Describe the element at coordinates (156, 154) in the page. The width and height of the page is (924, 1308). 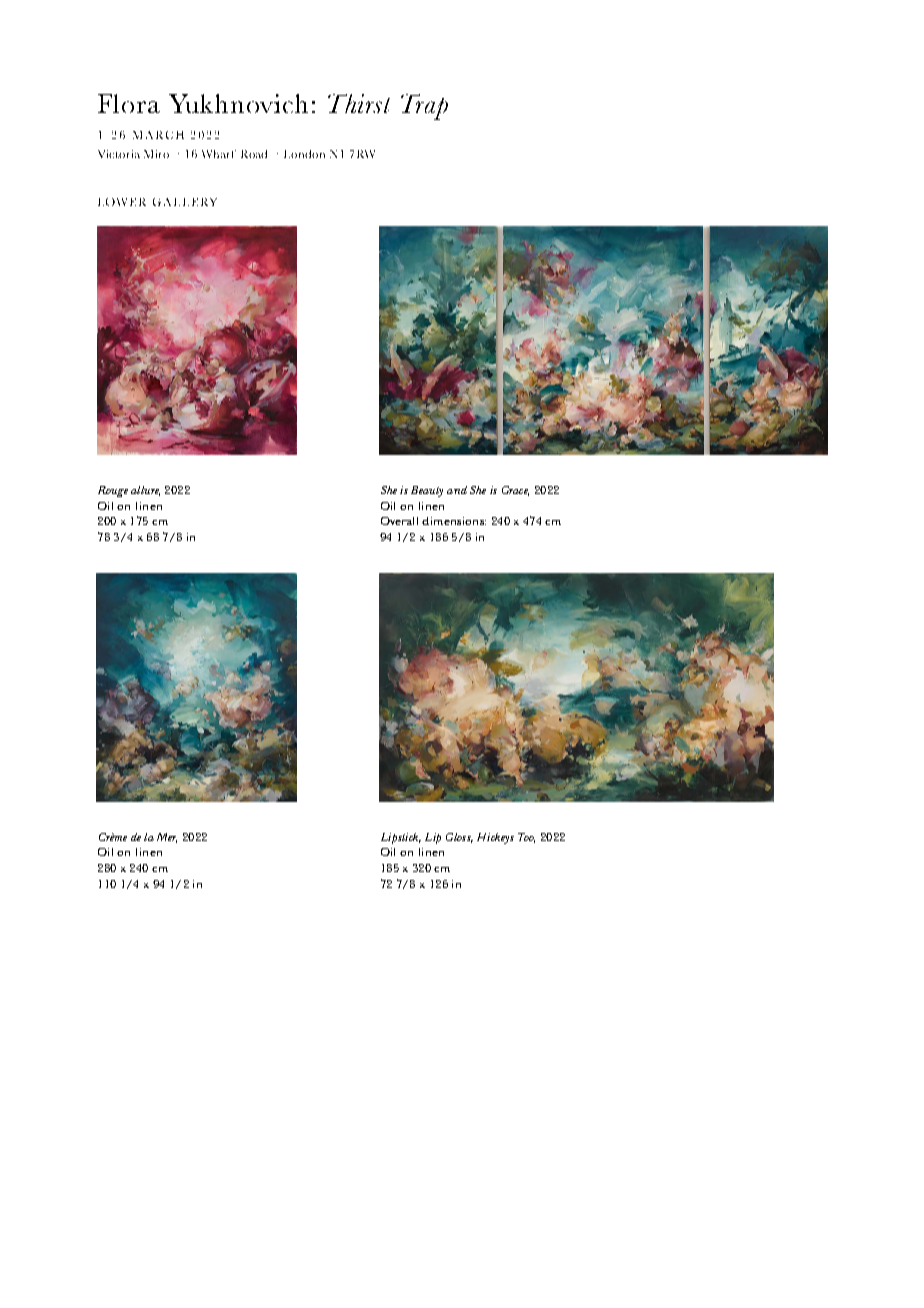
I see `Miro` at that location.
